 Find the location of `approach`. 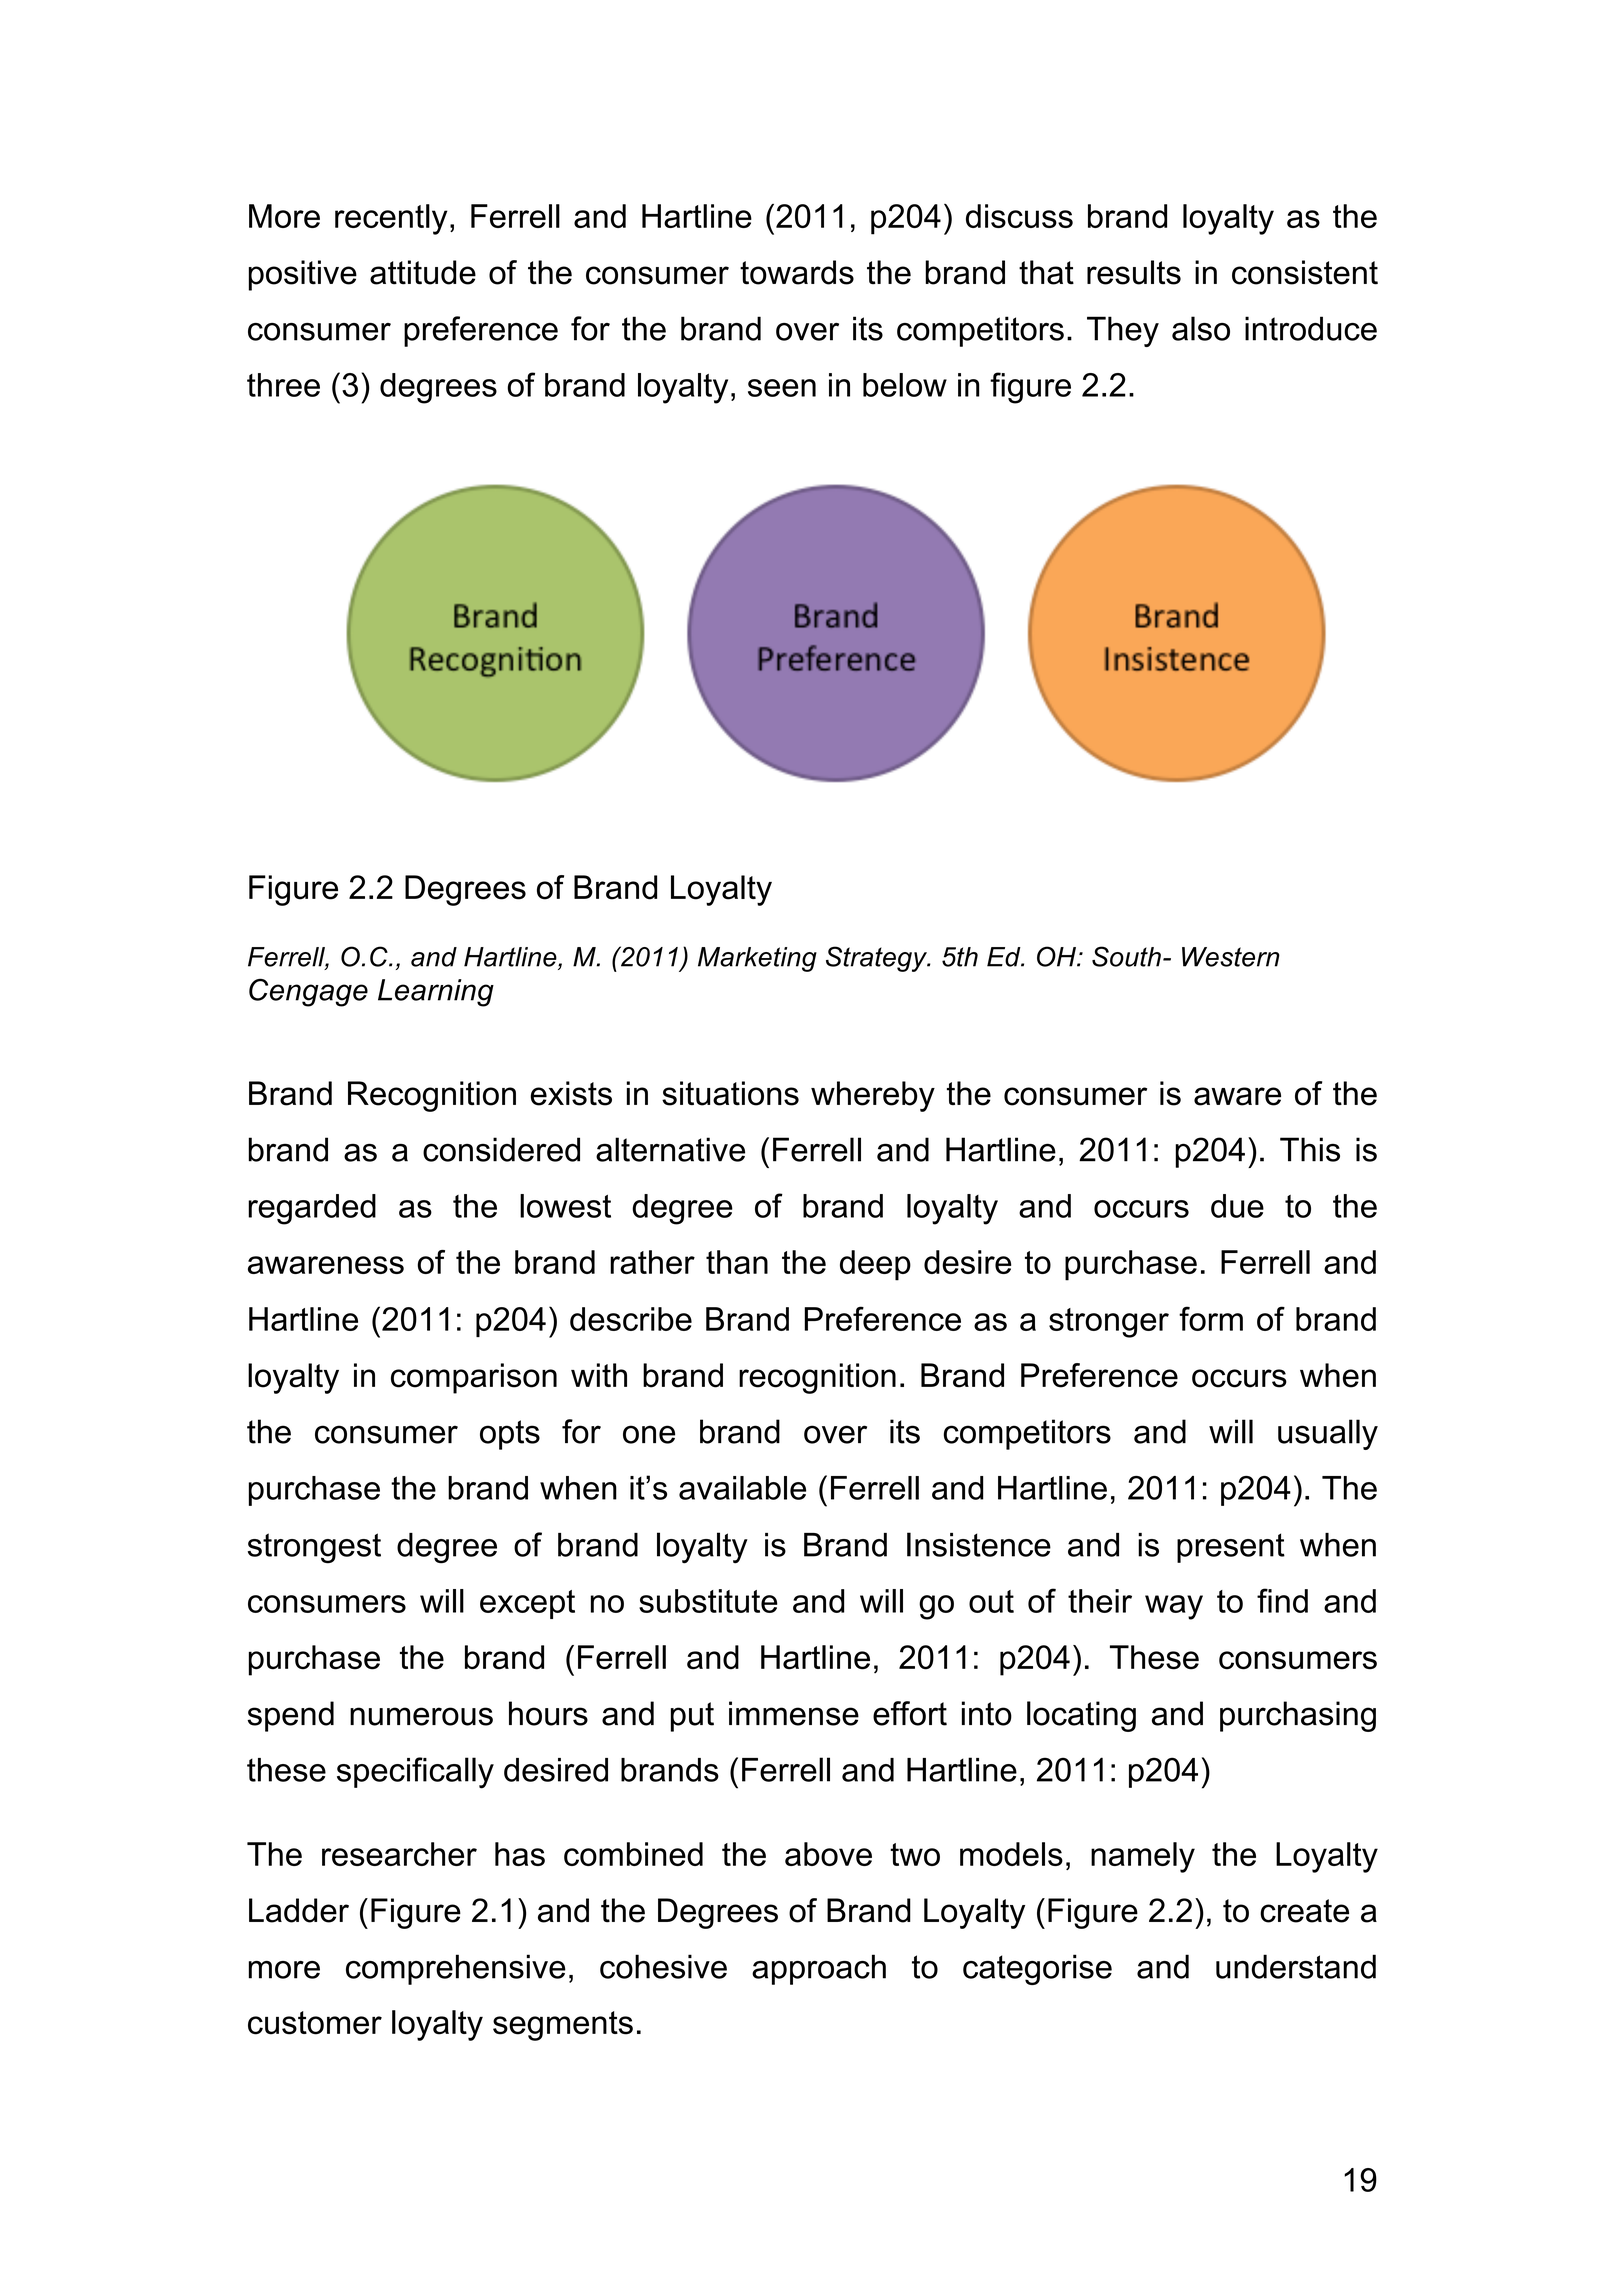

approach is located at coordinates (819, 1969).
